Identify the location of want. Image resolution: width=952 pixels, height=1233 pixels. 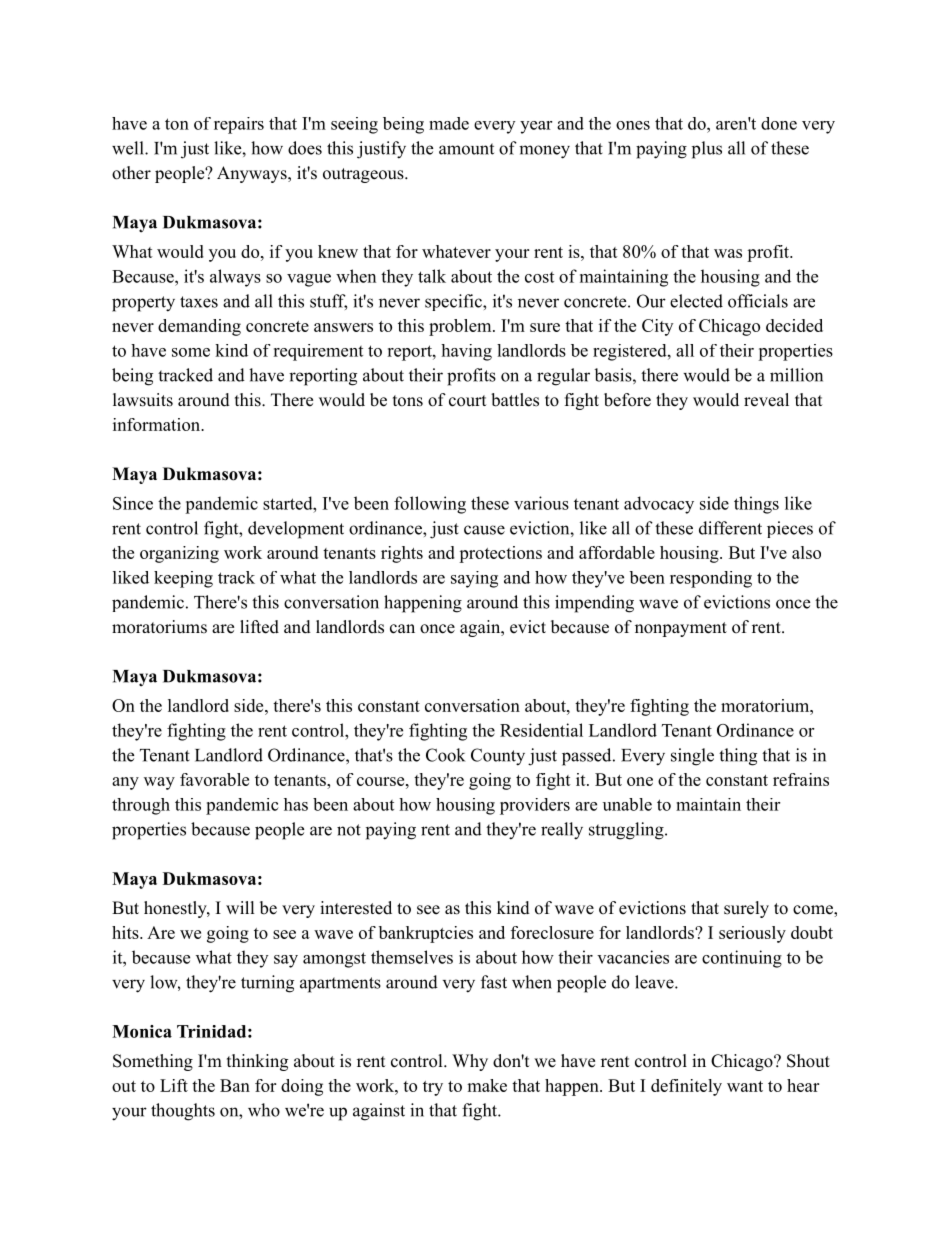
(745, 1086).
